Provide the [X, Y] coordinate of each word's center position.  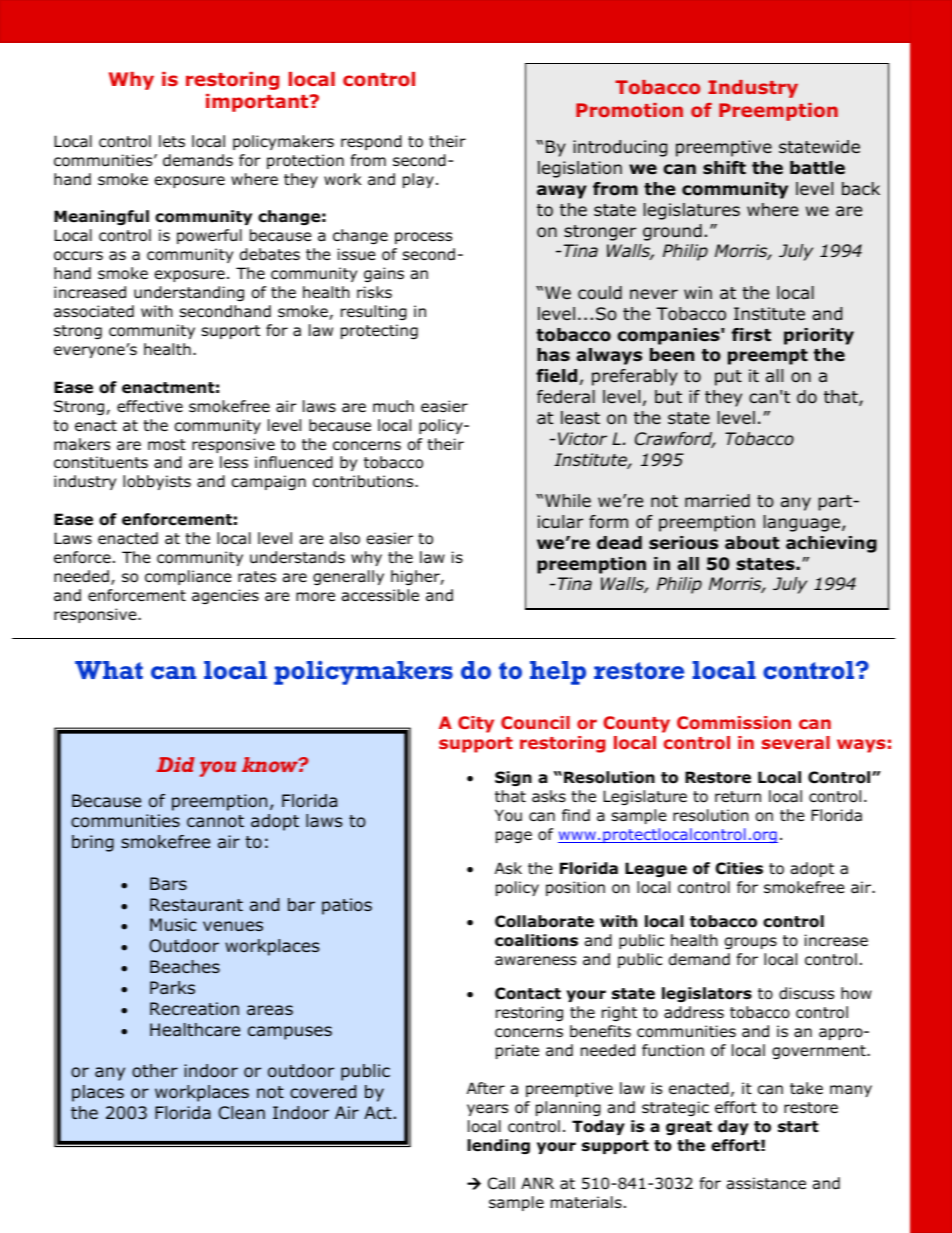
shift [724, 168]
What [109, 670]
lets [172, 141]
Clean [241, 1112]
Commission [734, 723]
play [418, 180]
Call [501, 1183]
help [558, 673]
